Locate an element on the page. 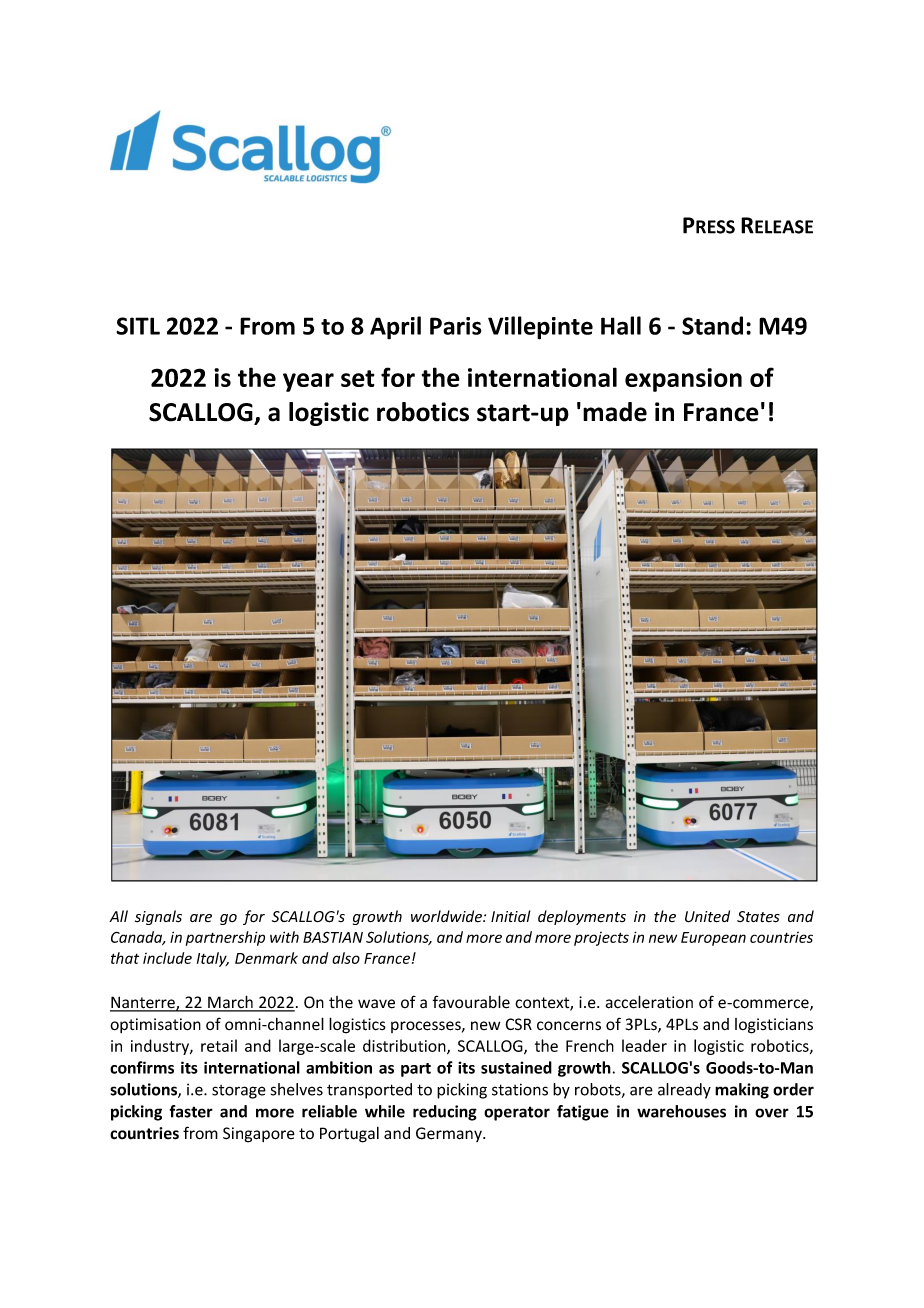 The width and height of the document is (924, 1308). Stand is located at coordinates (712, 325).
